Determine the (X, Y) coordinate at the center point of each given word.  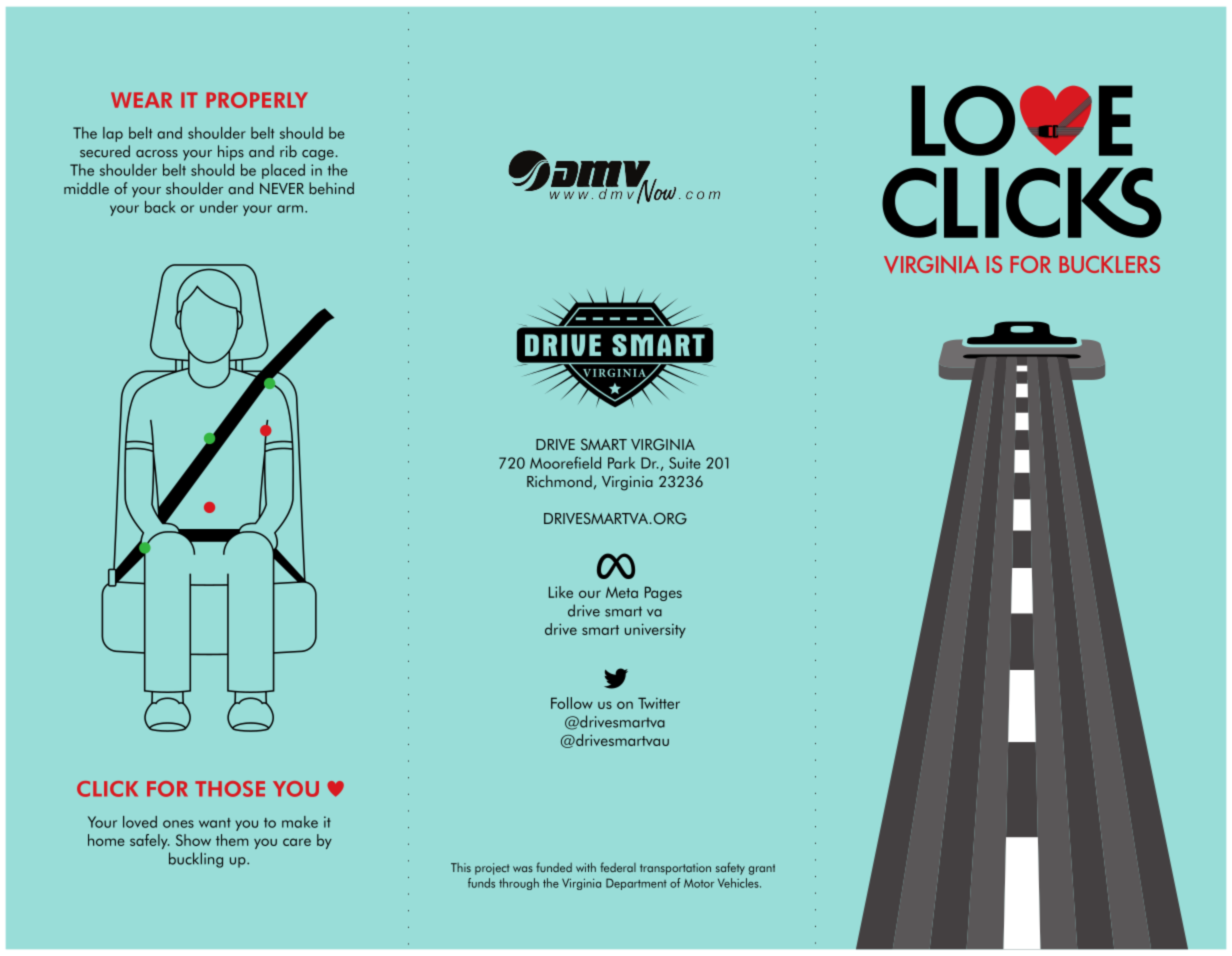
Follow (572, 703)
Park (621, 463)
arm (290, 209)
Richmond (559, 481)
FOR (167, 789)
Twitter (659, 703)
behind (331, 188)
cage (318, 155)
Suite (685, 463)
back (160, 207)
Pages (663, 593)
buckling (196, 860)
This (461, 867)
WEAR (141, 100)
